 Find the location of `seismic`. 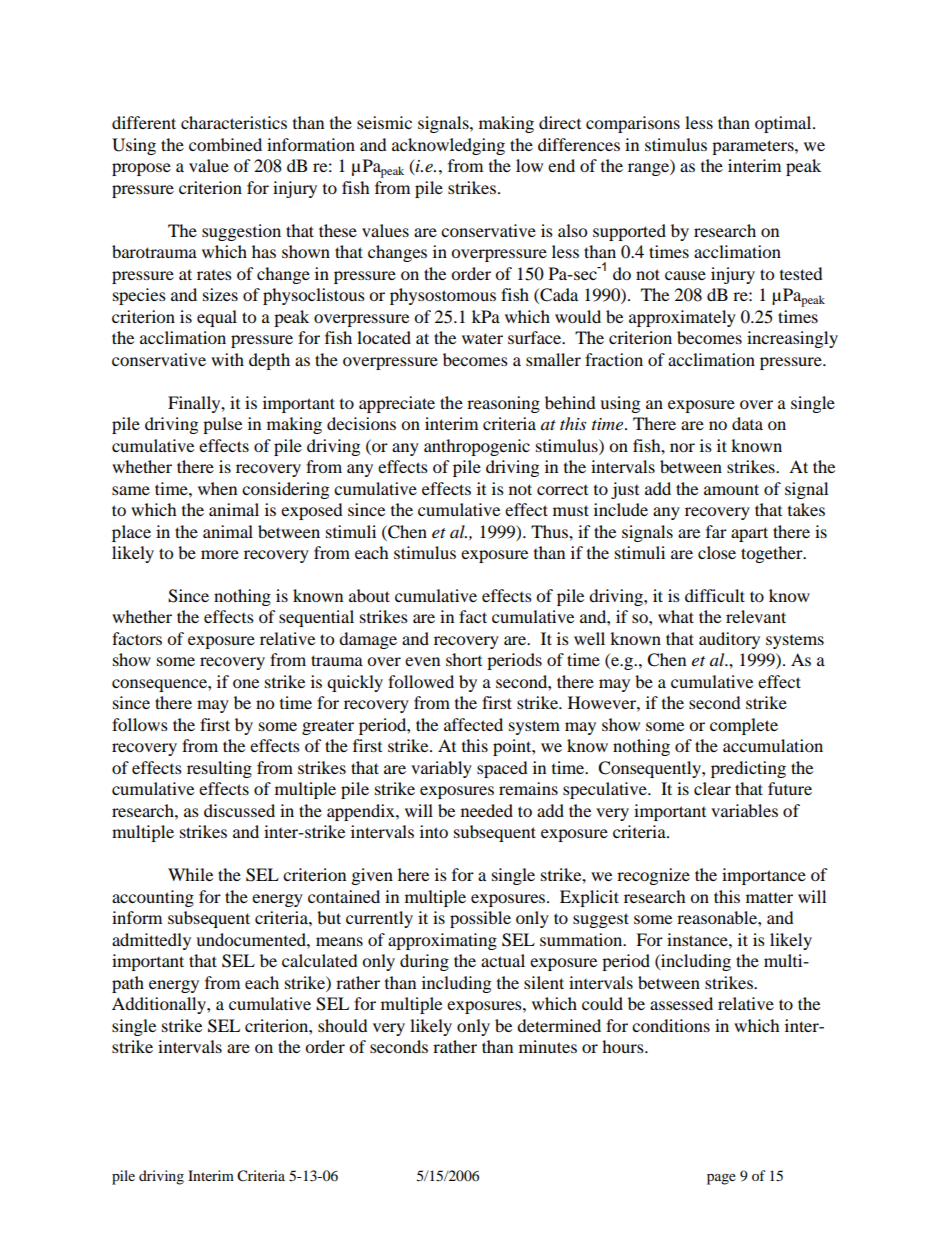

seismic is located at coordinates (384, 122).
